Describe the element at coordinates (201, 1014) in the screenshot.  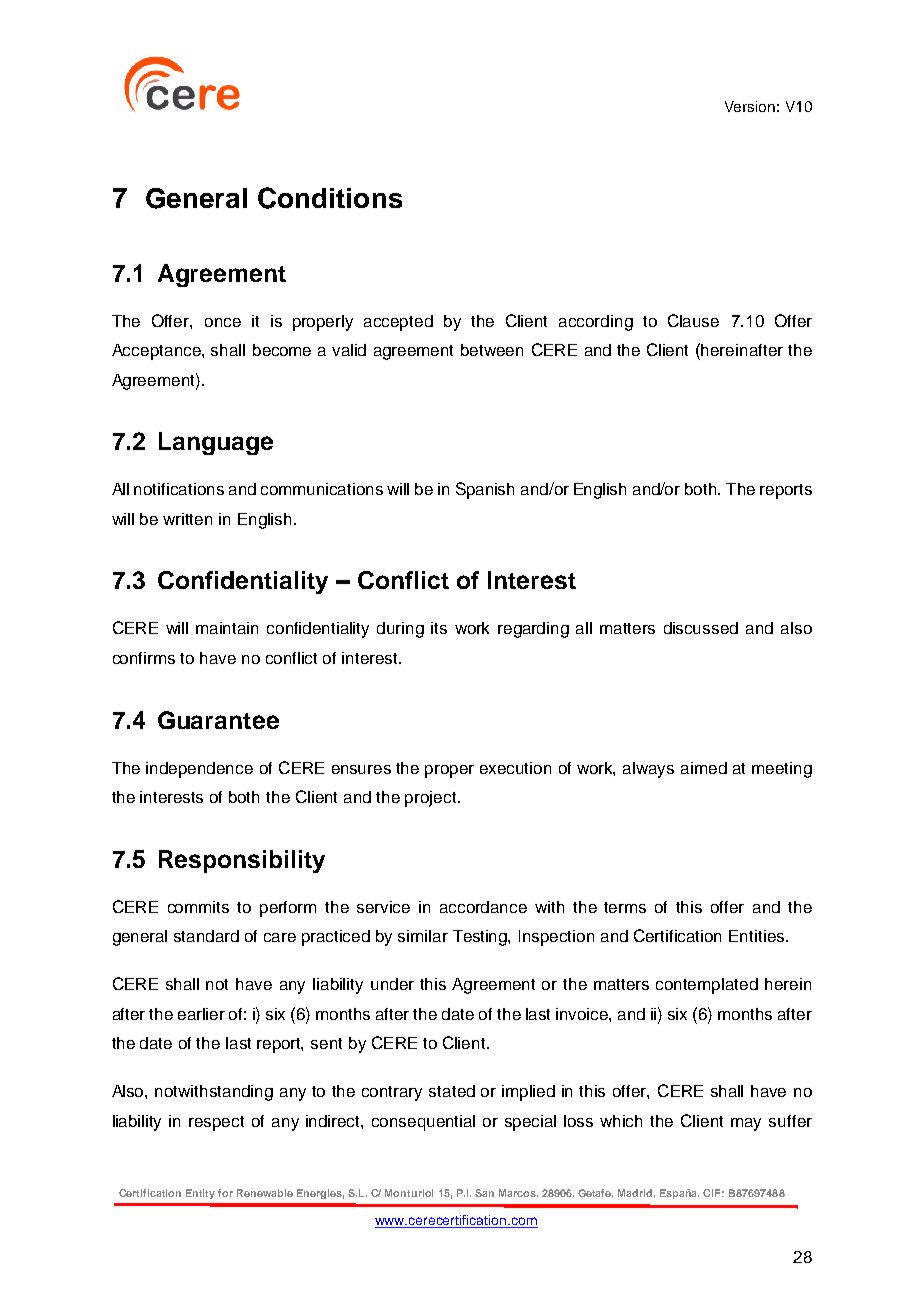
I see `earlier` at that location.
